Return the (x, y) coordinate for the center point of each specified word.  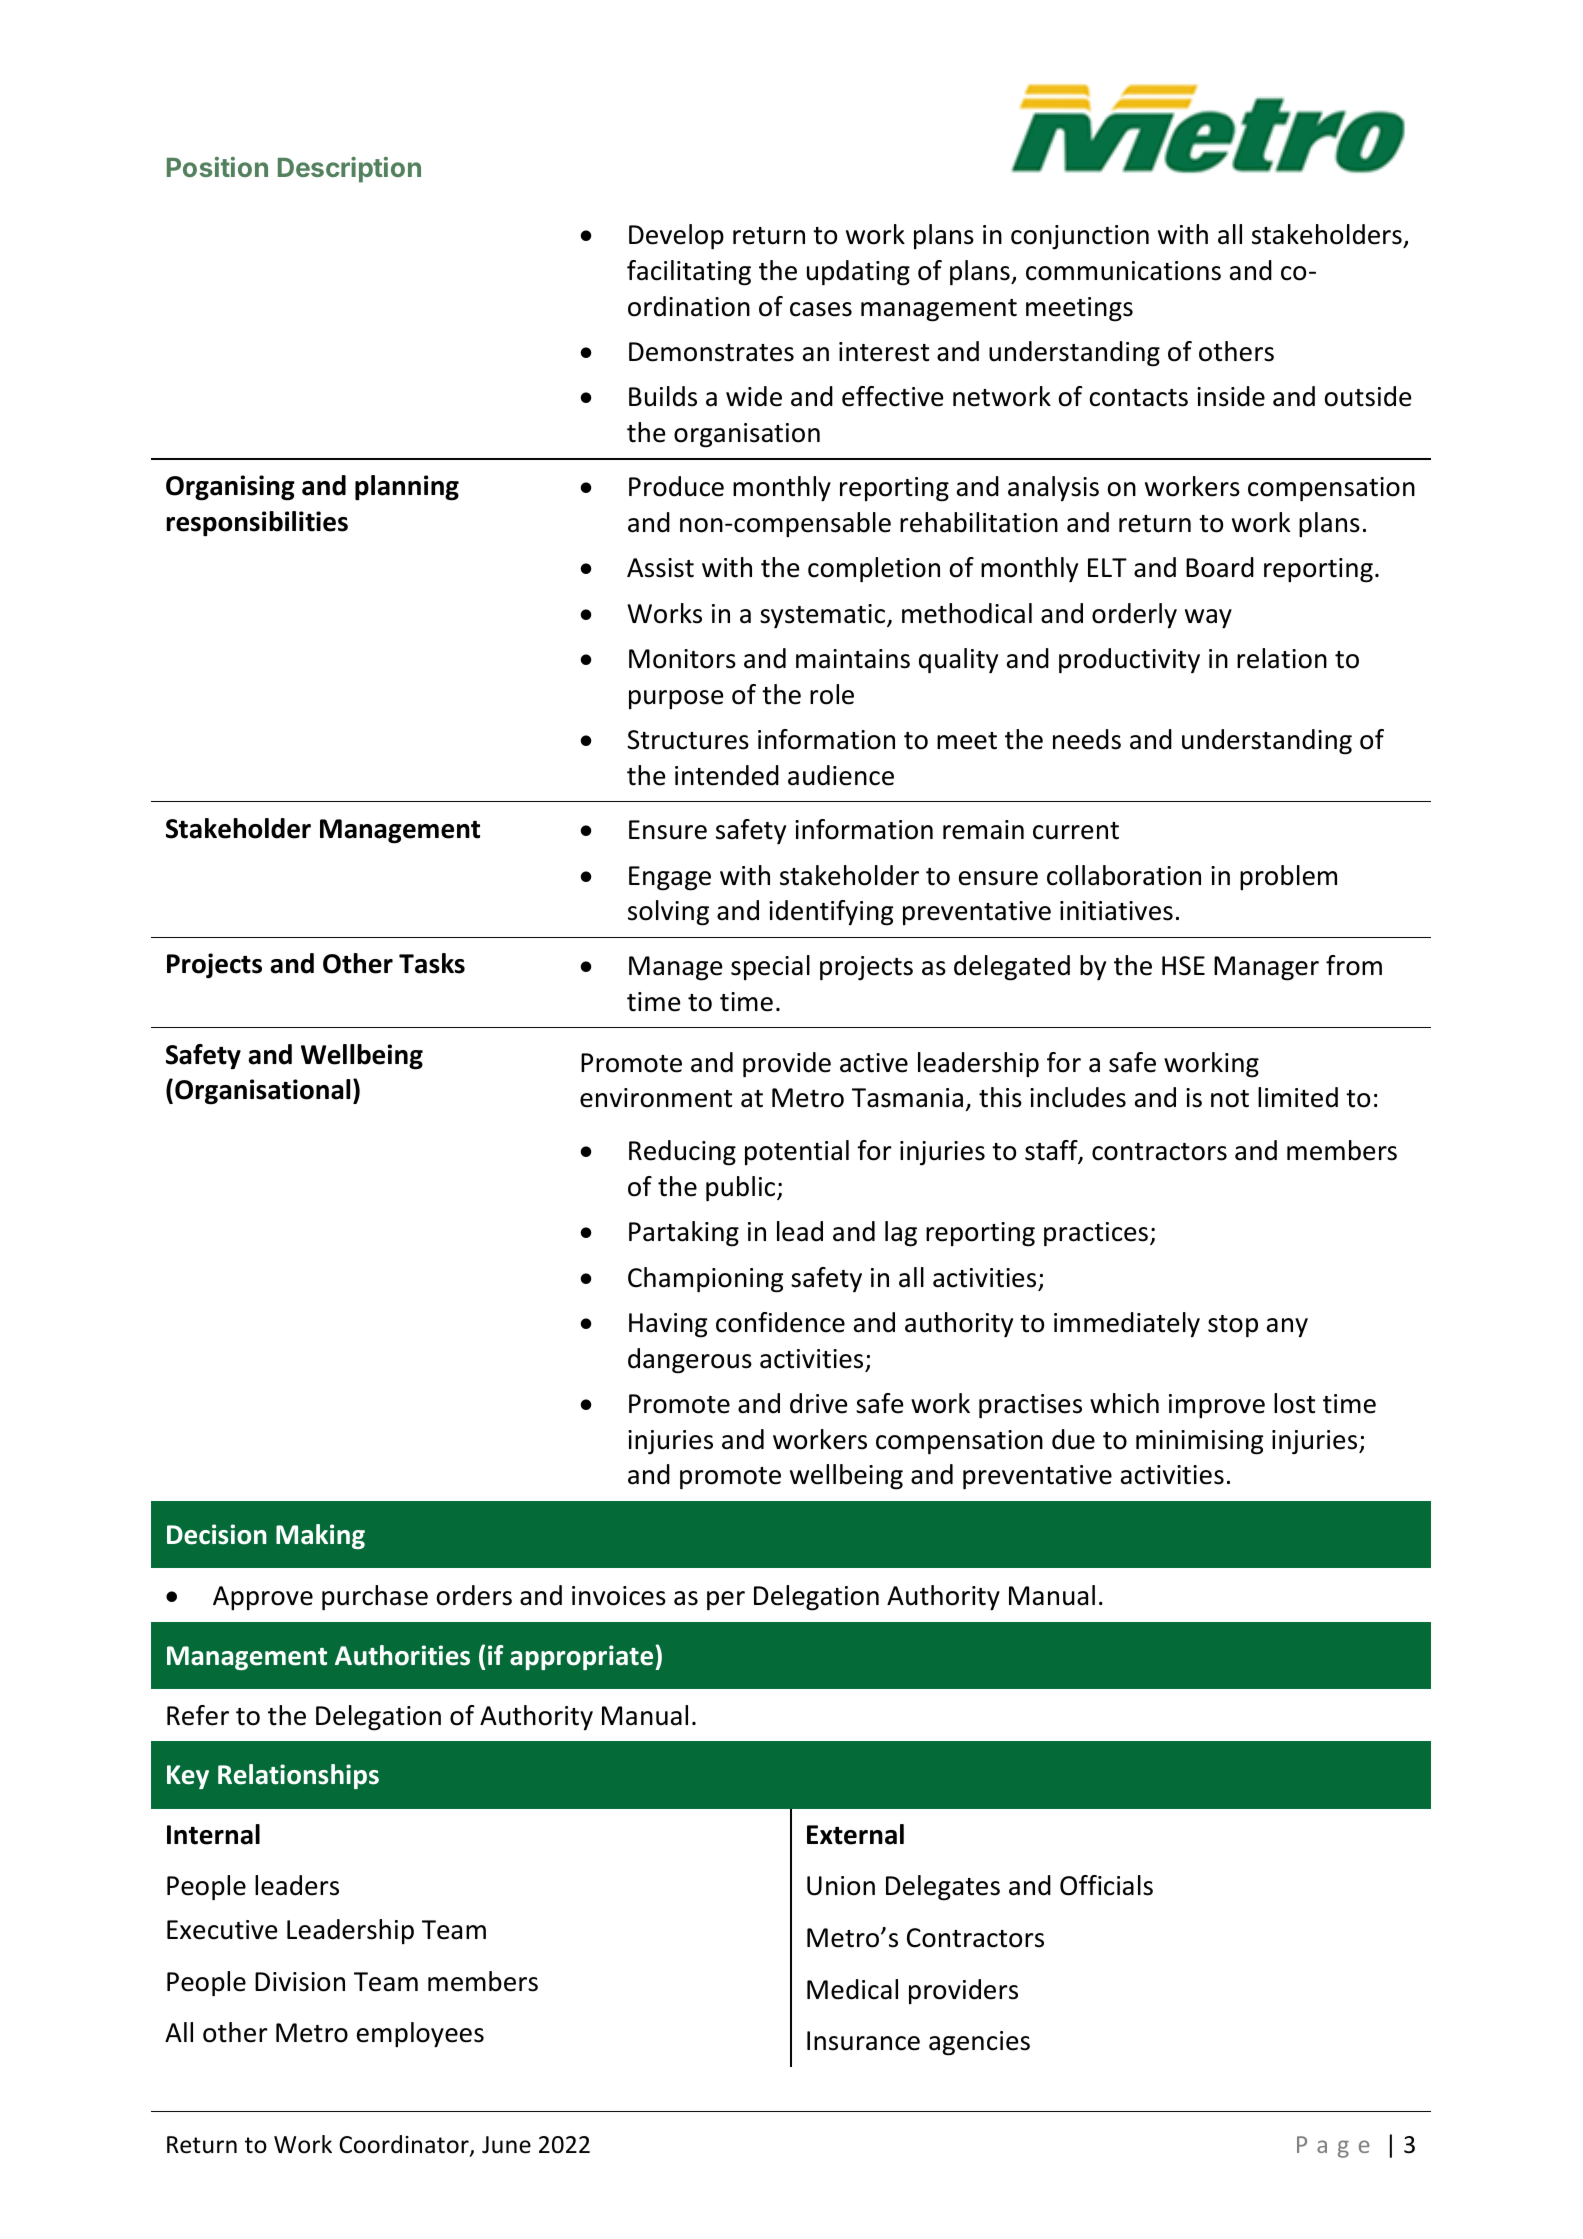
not (1230, 1099)
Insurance (863, 2041)
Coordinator (405, 2145)
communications (1123, 271)
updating (858, 273)
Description (349, 170)
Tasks (432, 963)
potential (797, 1152)
